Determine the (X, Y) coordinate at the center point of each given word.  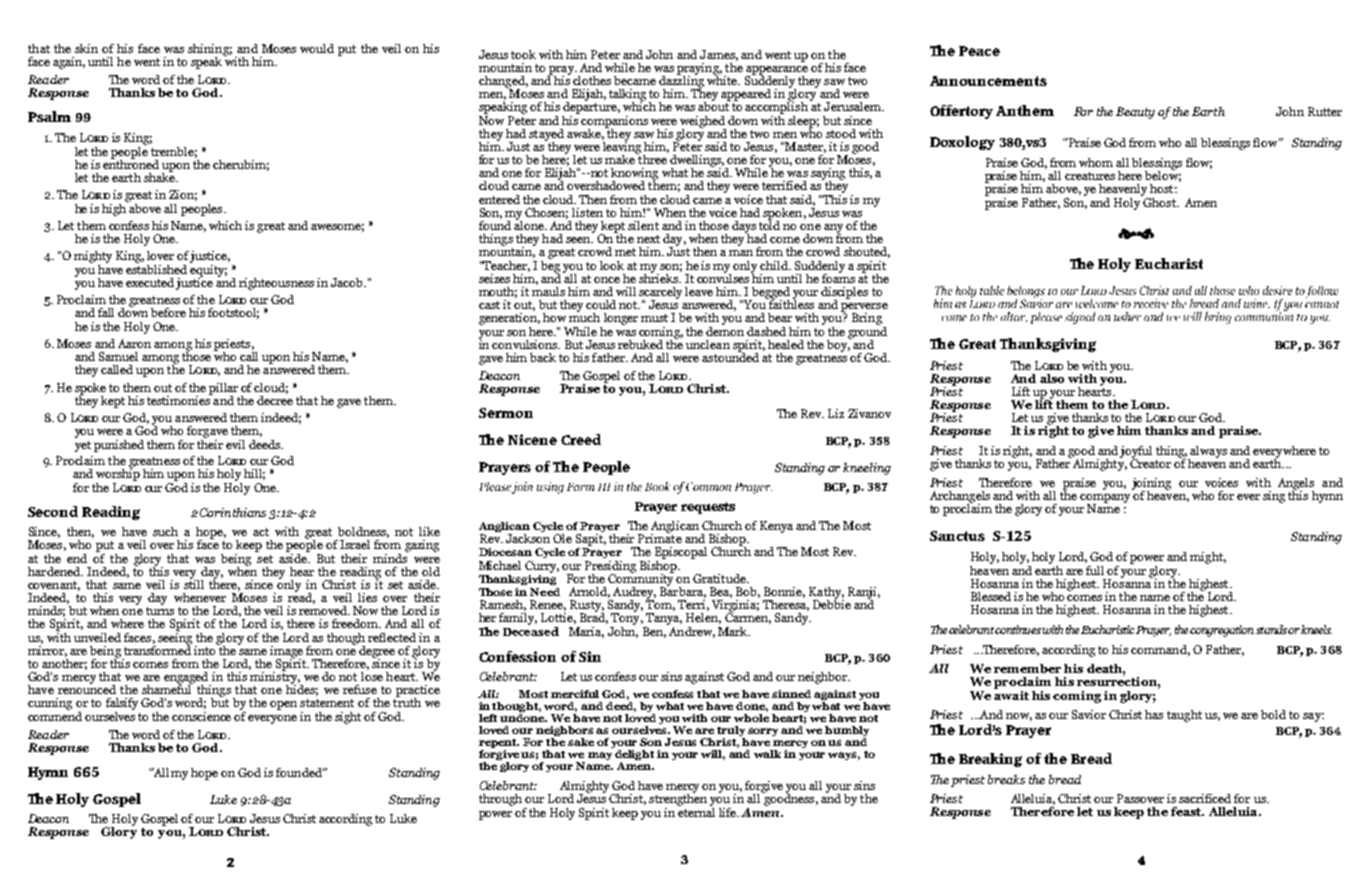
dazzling (681, 81)
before (168, 312)
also (1052, 378)
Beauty (1135, 113)
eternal (696, 811)
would (317, 48)
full (1095, 570)
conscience (201, 716)
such (165, 531)
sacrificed (1205, 798)
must (654, 318)
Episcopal (681, 554)
